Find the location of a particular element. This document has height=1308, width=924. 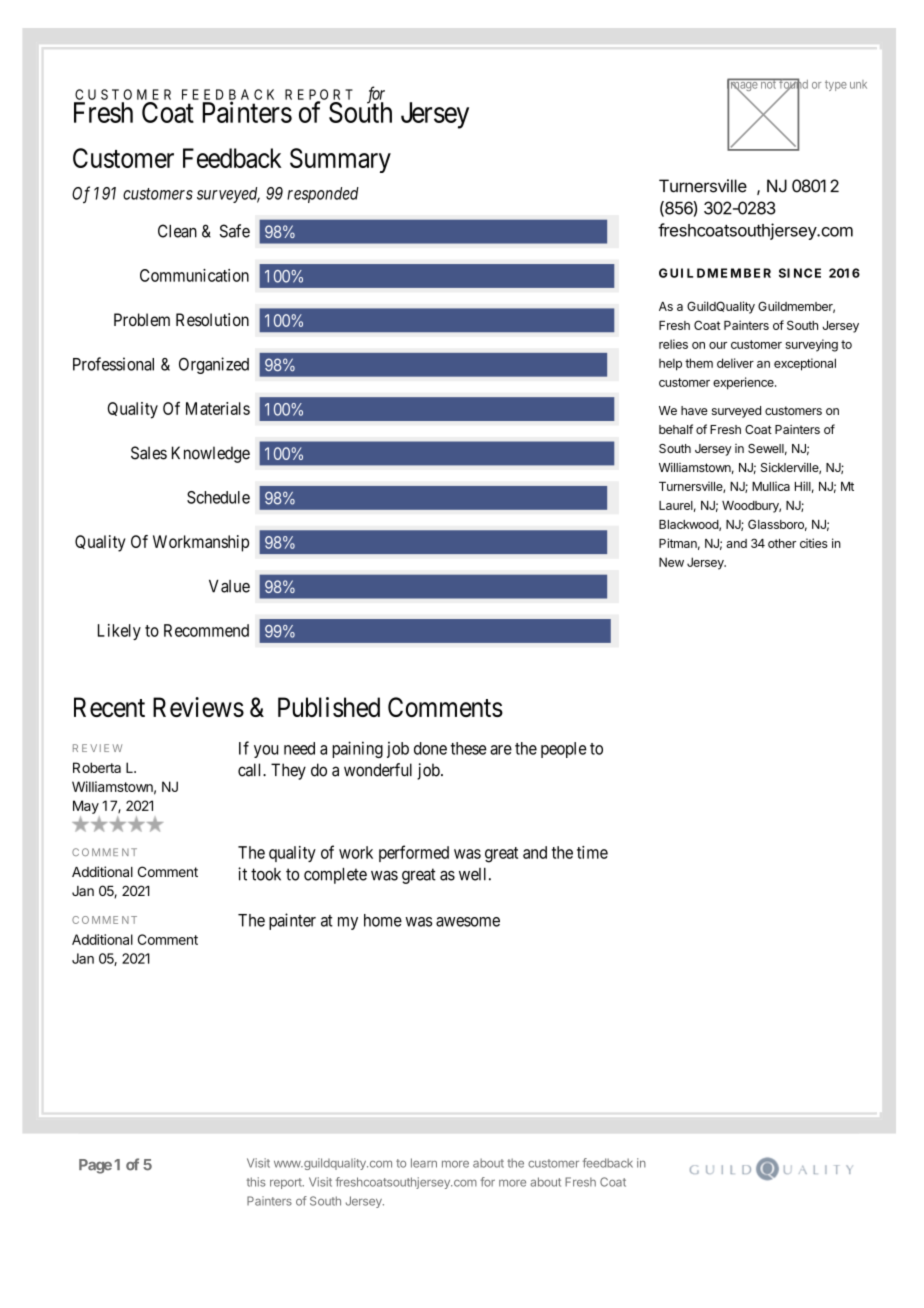

learn is located at coordinates (424, 1163).
